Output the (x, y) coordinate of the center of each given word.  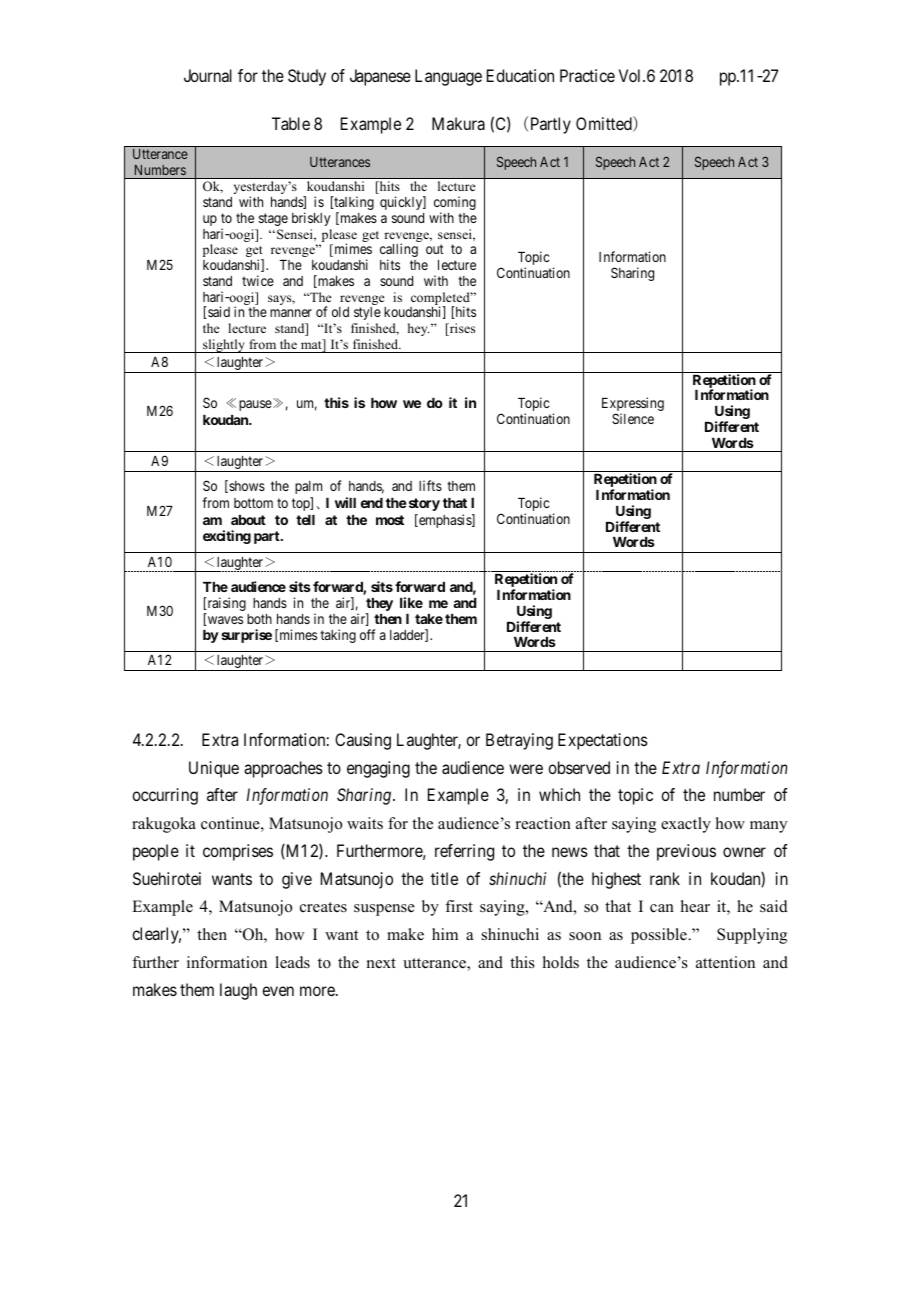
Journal (208, 75)
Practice (587, 75)
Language (448, 77)
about (248, 520)
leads (292, 962)
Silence (633, 418)
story (423, 504)
